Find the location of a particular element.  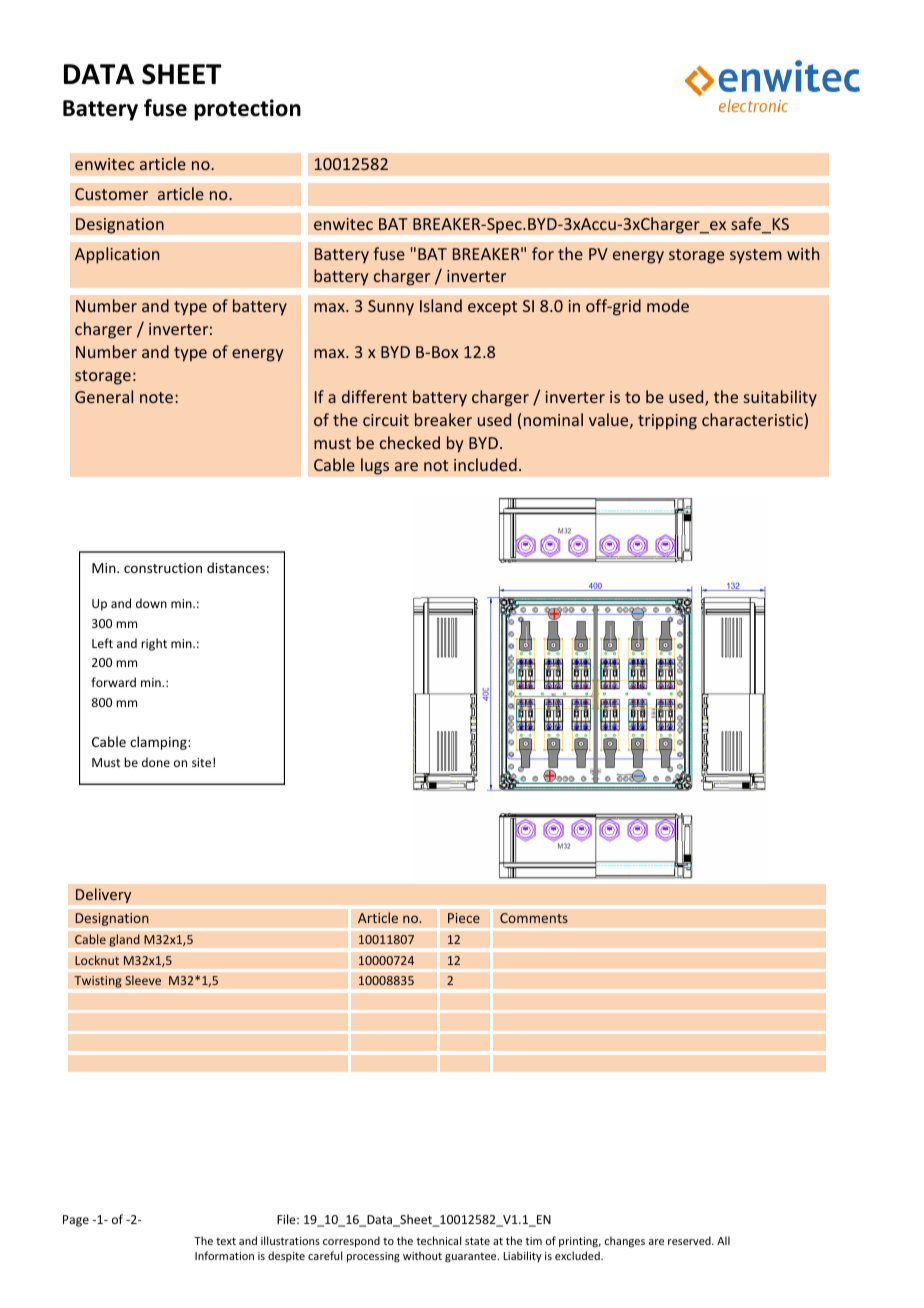

technical is located at coordinates (438, 1240).
